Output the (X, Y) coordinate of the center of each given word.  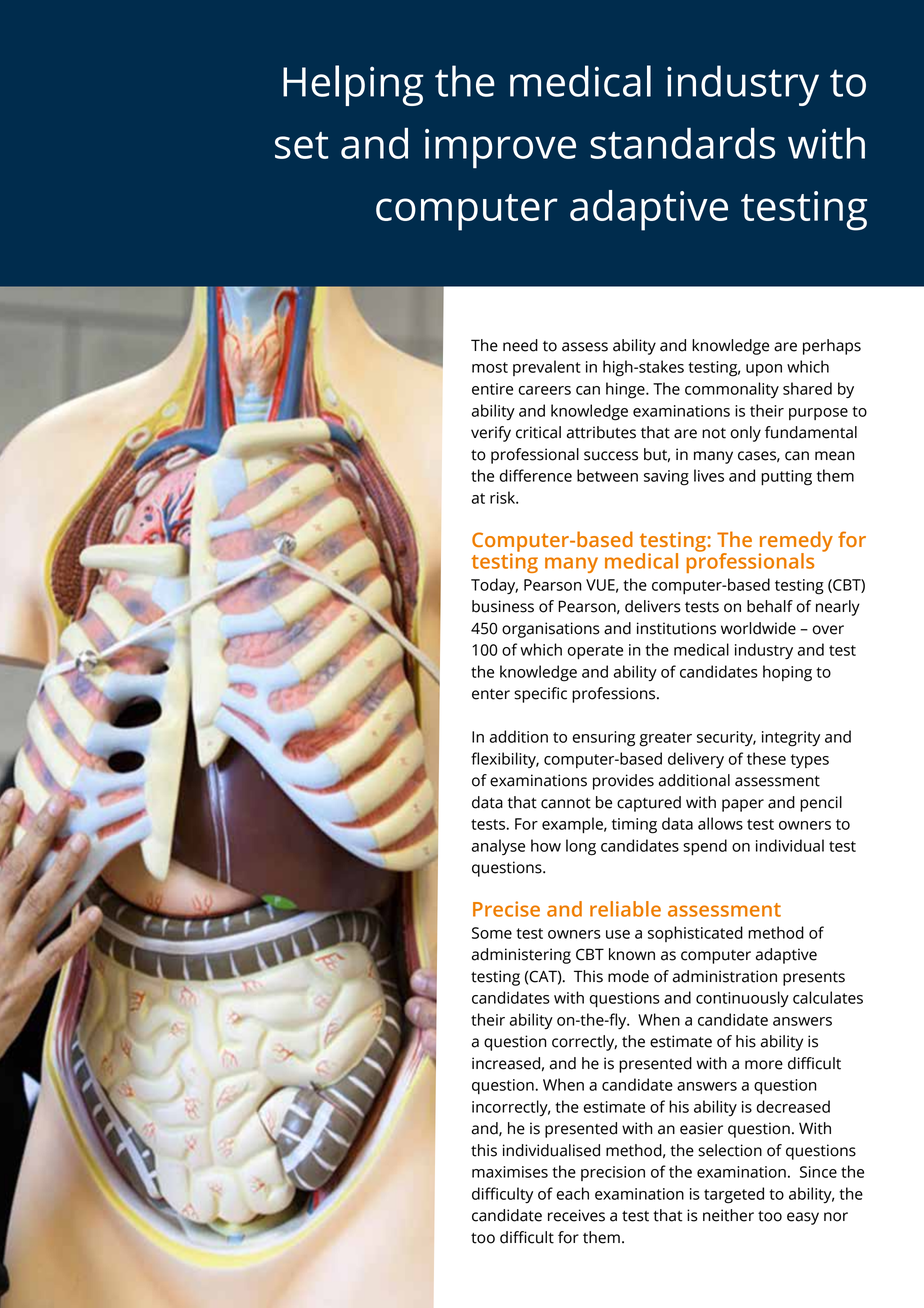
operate (595, 652)
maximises (510, 1172)
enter (491, 694)
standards (682, 143)
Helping (353, 85)
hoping (787, 673)
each (572, 1193)
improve (500, 149)
